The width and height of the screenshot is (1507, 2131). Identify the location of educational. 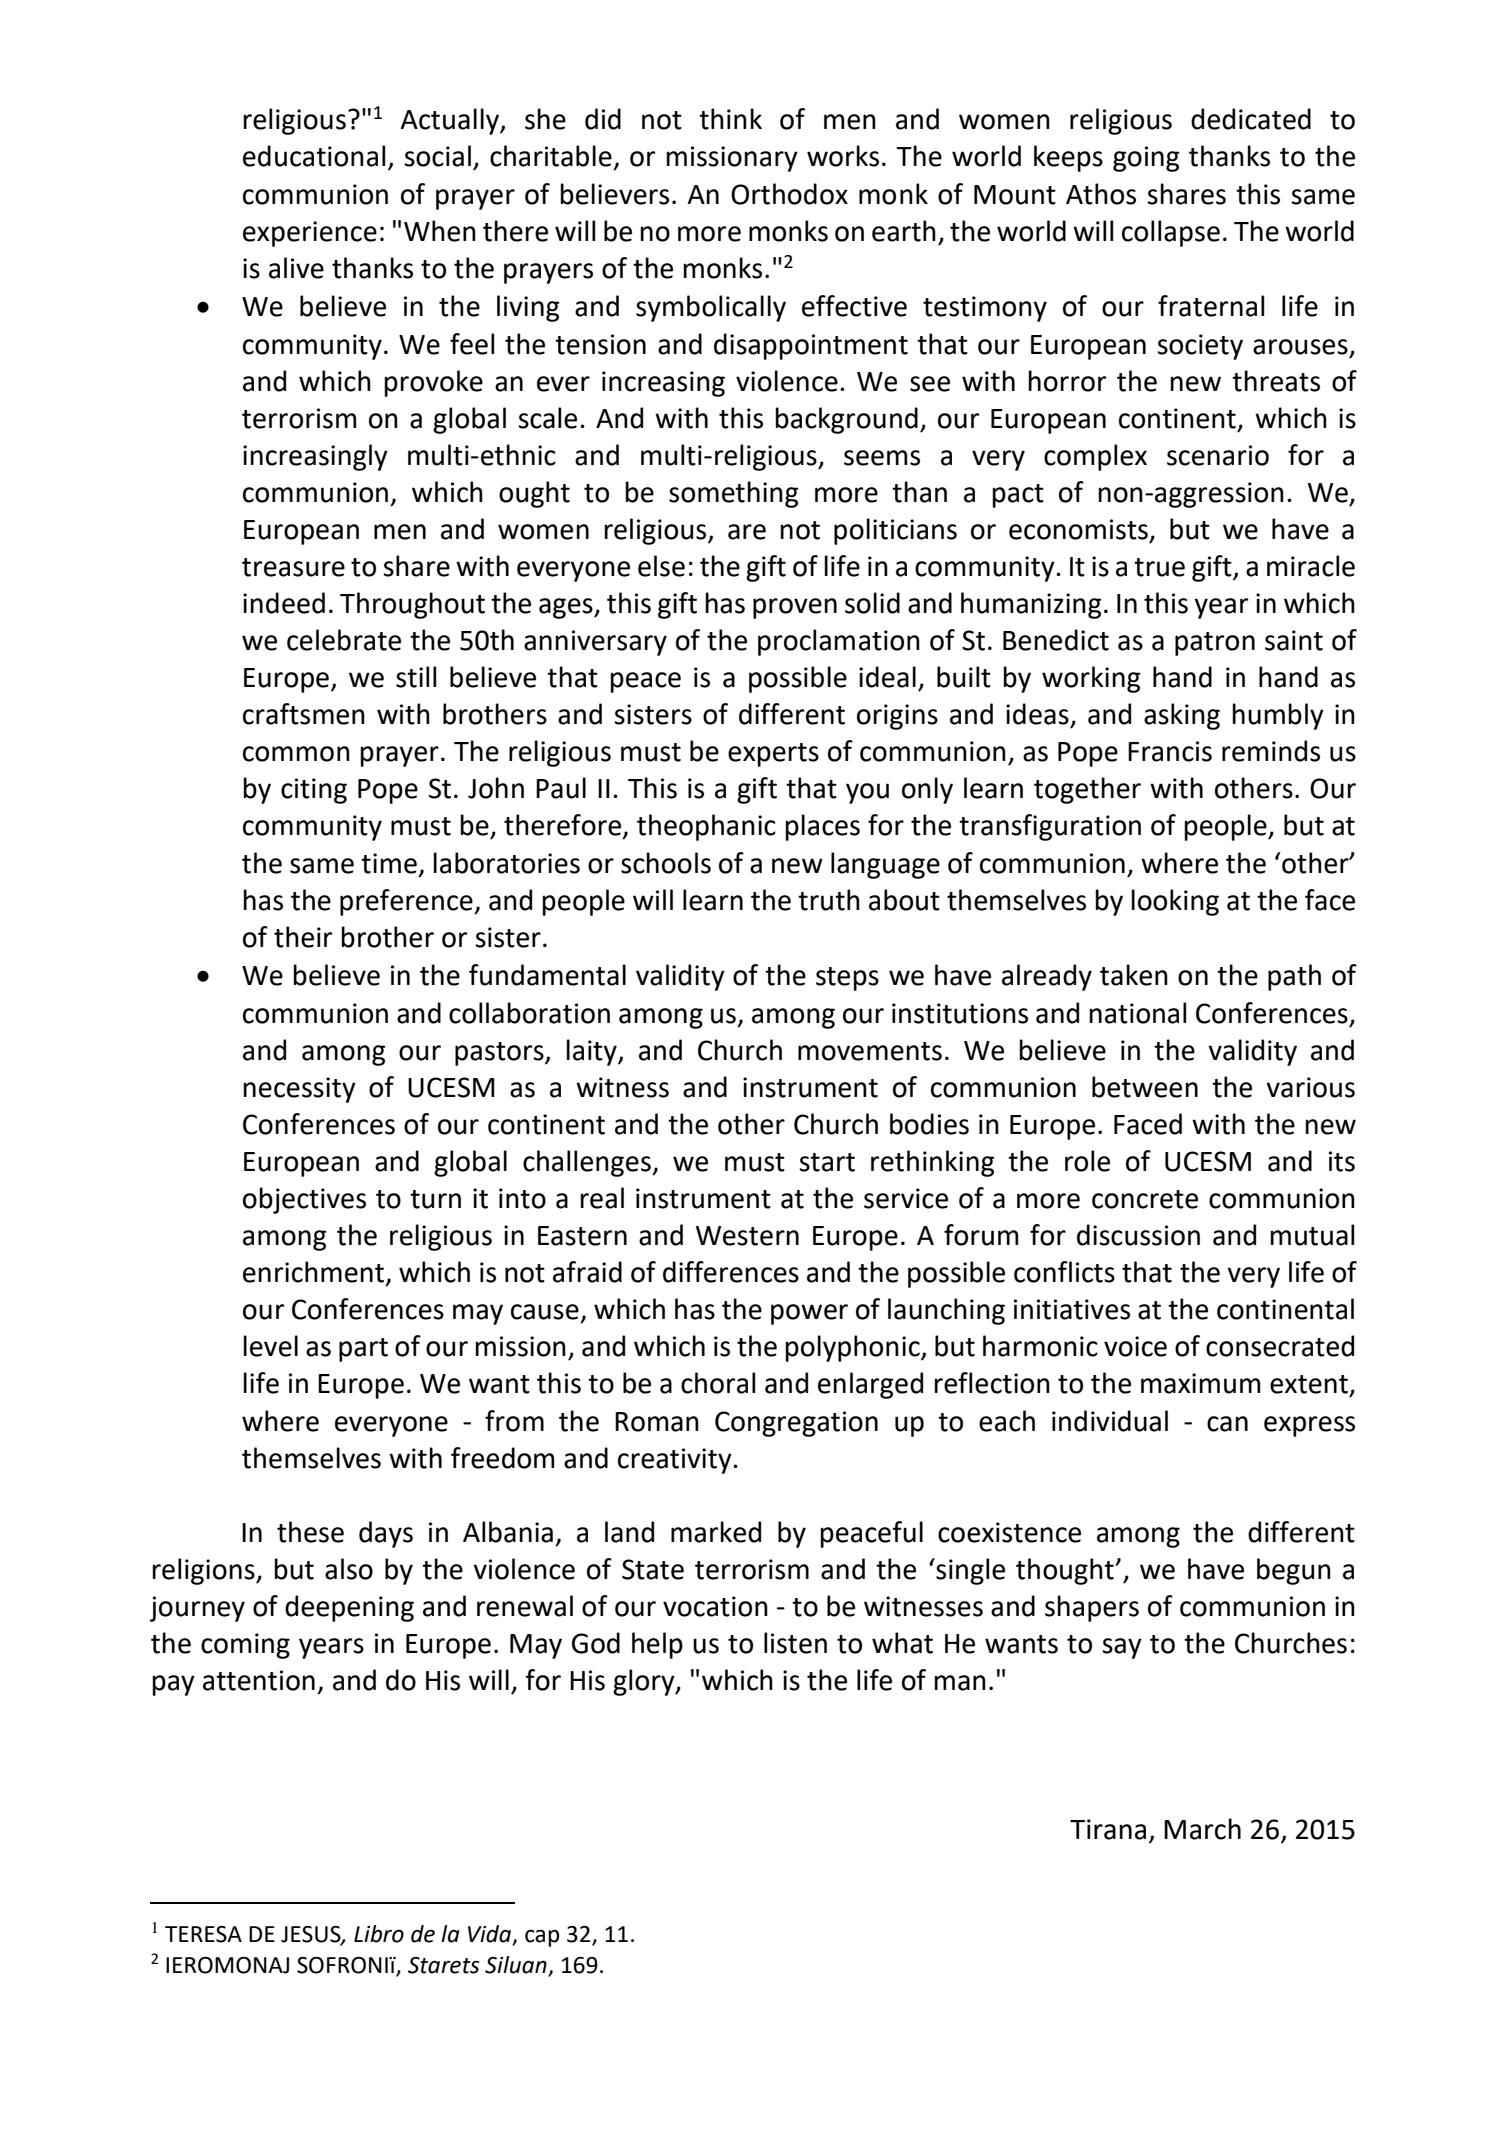
(314, 156).
